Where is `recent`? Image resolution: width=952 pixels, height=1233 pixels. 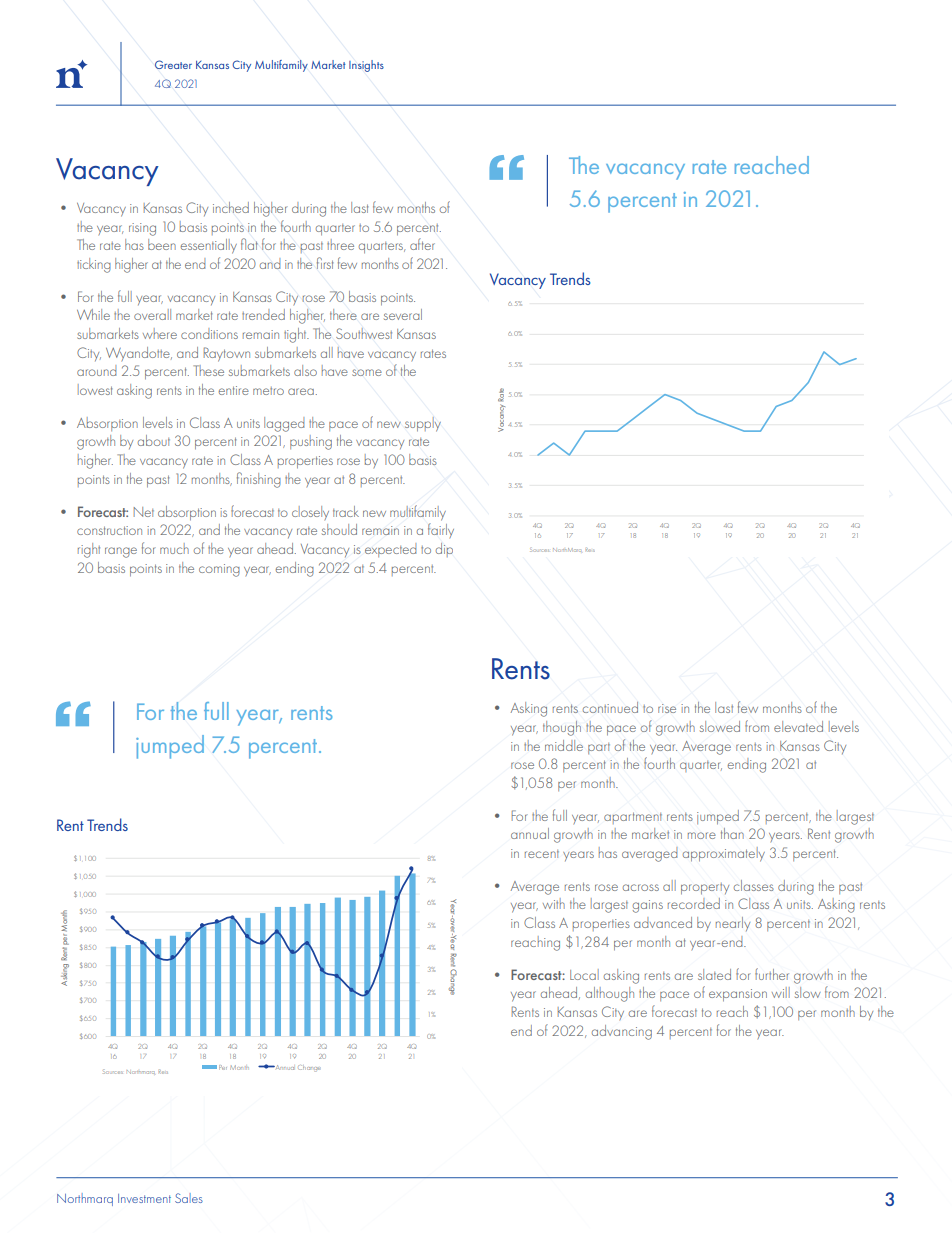 recent is located at coordinates (542, 854).
